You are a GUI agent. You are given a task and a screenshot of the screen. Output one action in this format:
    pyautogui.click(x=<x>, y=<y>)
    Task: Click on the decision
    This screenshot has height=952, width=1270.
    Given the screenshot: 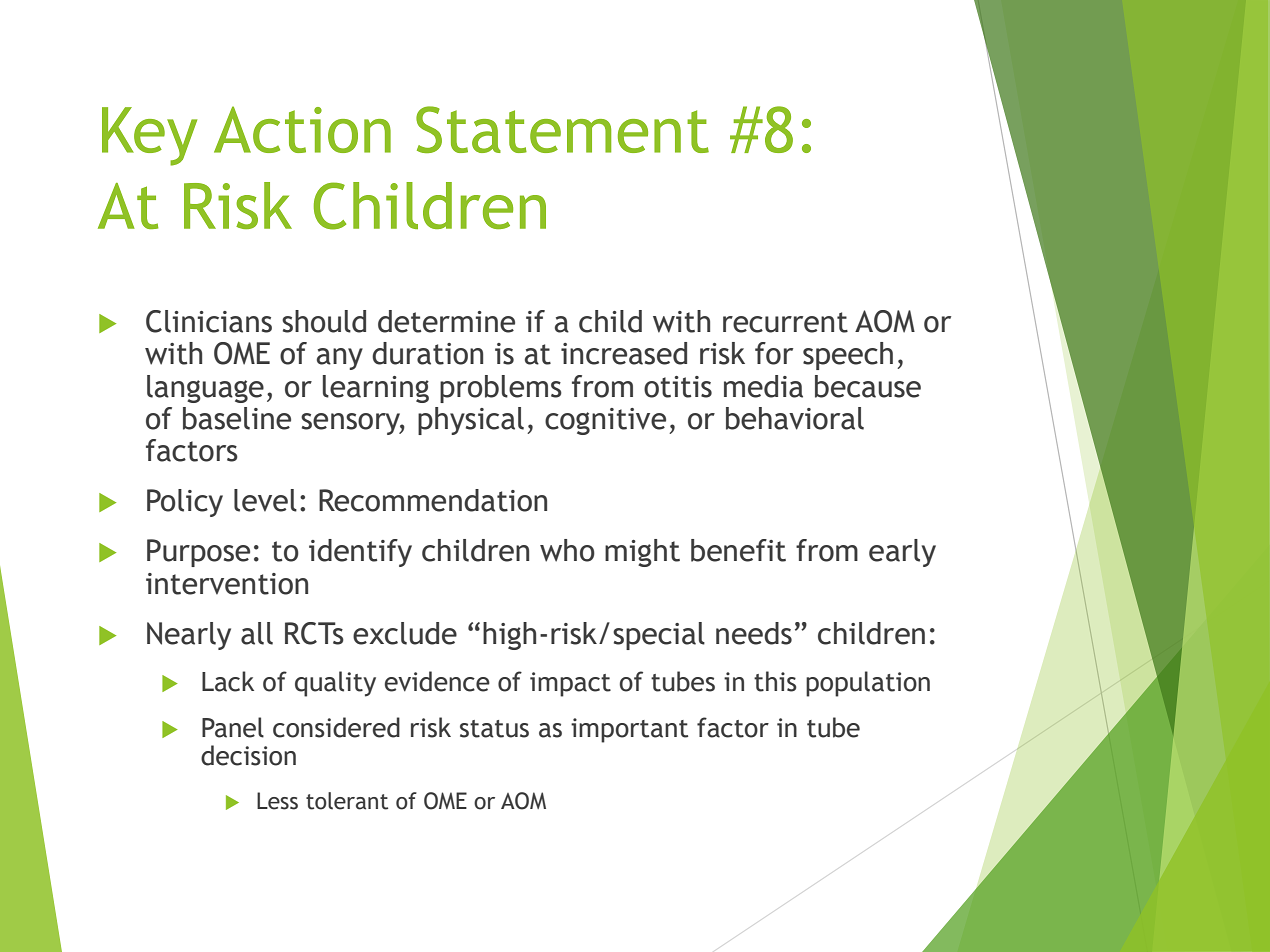 What is the action you would take?
    pyautogui.click(x=248, y=755)
